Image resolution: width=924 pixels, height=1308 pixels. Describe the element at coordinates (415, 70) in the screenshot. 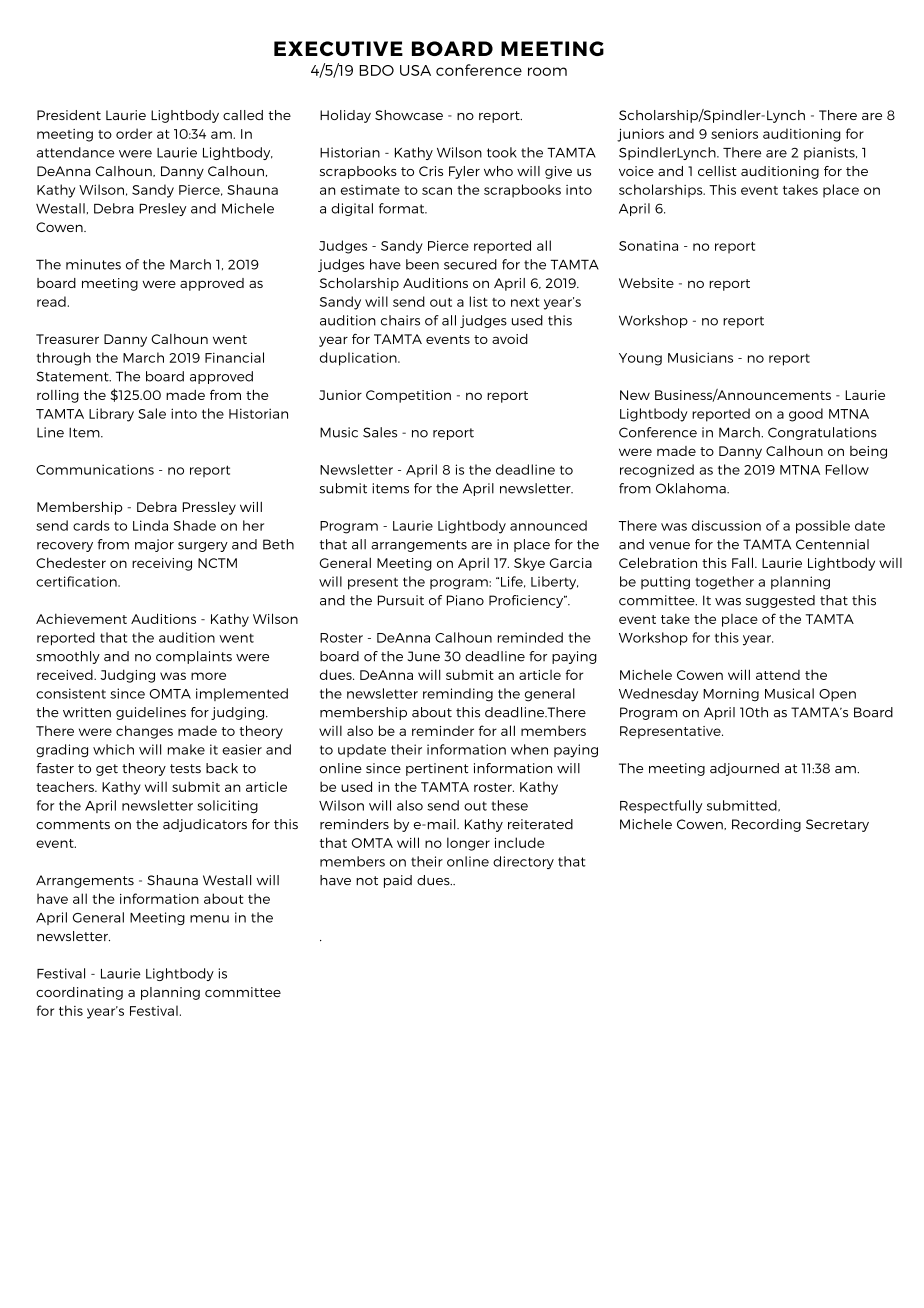

I see `USA` at that location.
